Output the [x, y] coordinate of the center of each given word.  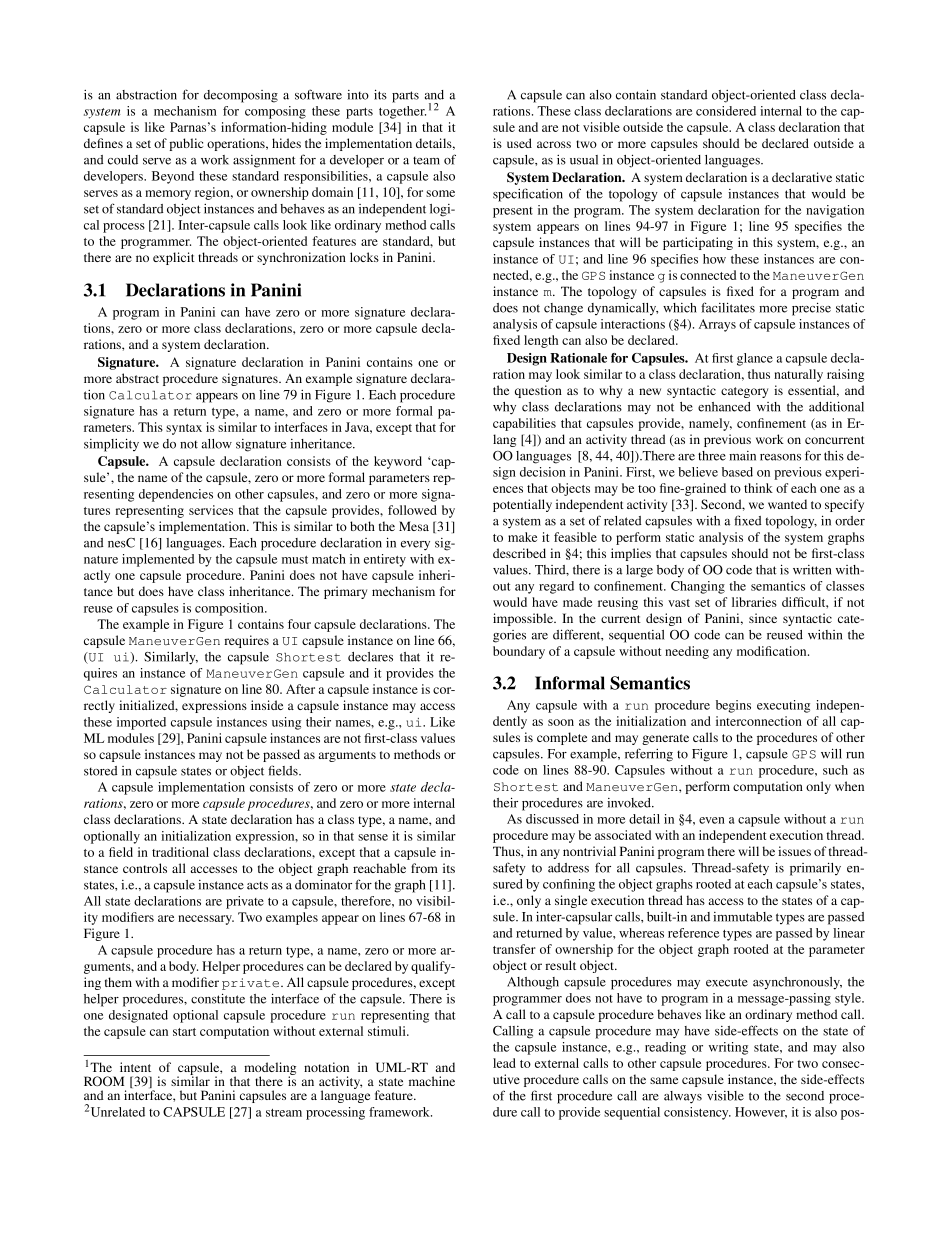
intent [135, 1067]
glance [755, 359]
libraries [754, 602]
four [299, 624]
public [186, 144]
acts [257, 885]
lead [504, 1063]
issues [794, 851]
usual [584, 160]
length [541, 341]
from [424, 868]
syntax [184, 429]
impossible [524, 619]
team [426, 160]
